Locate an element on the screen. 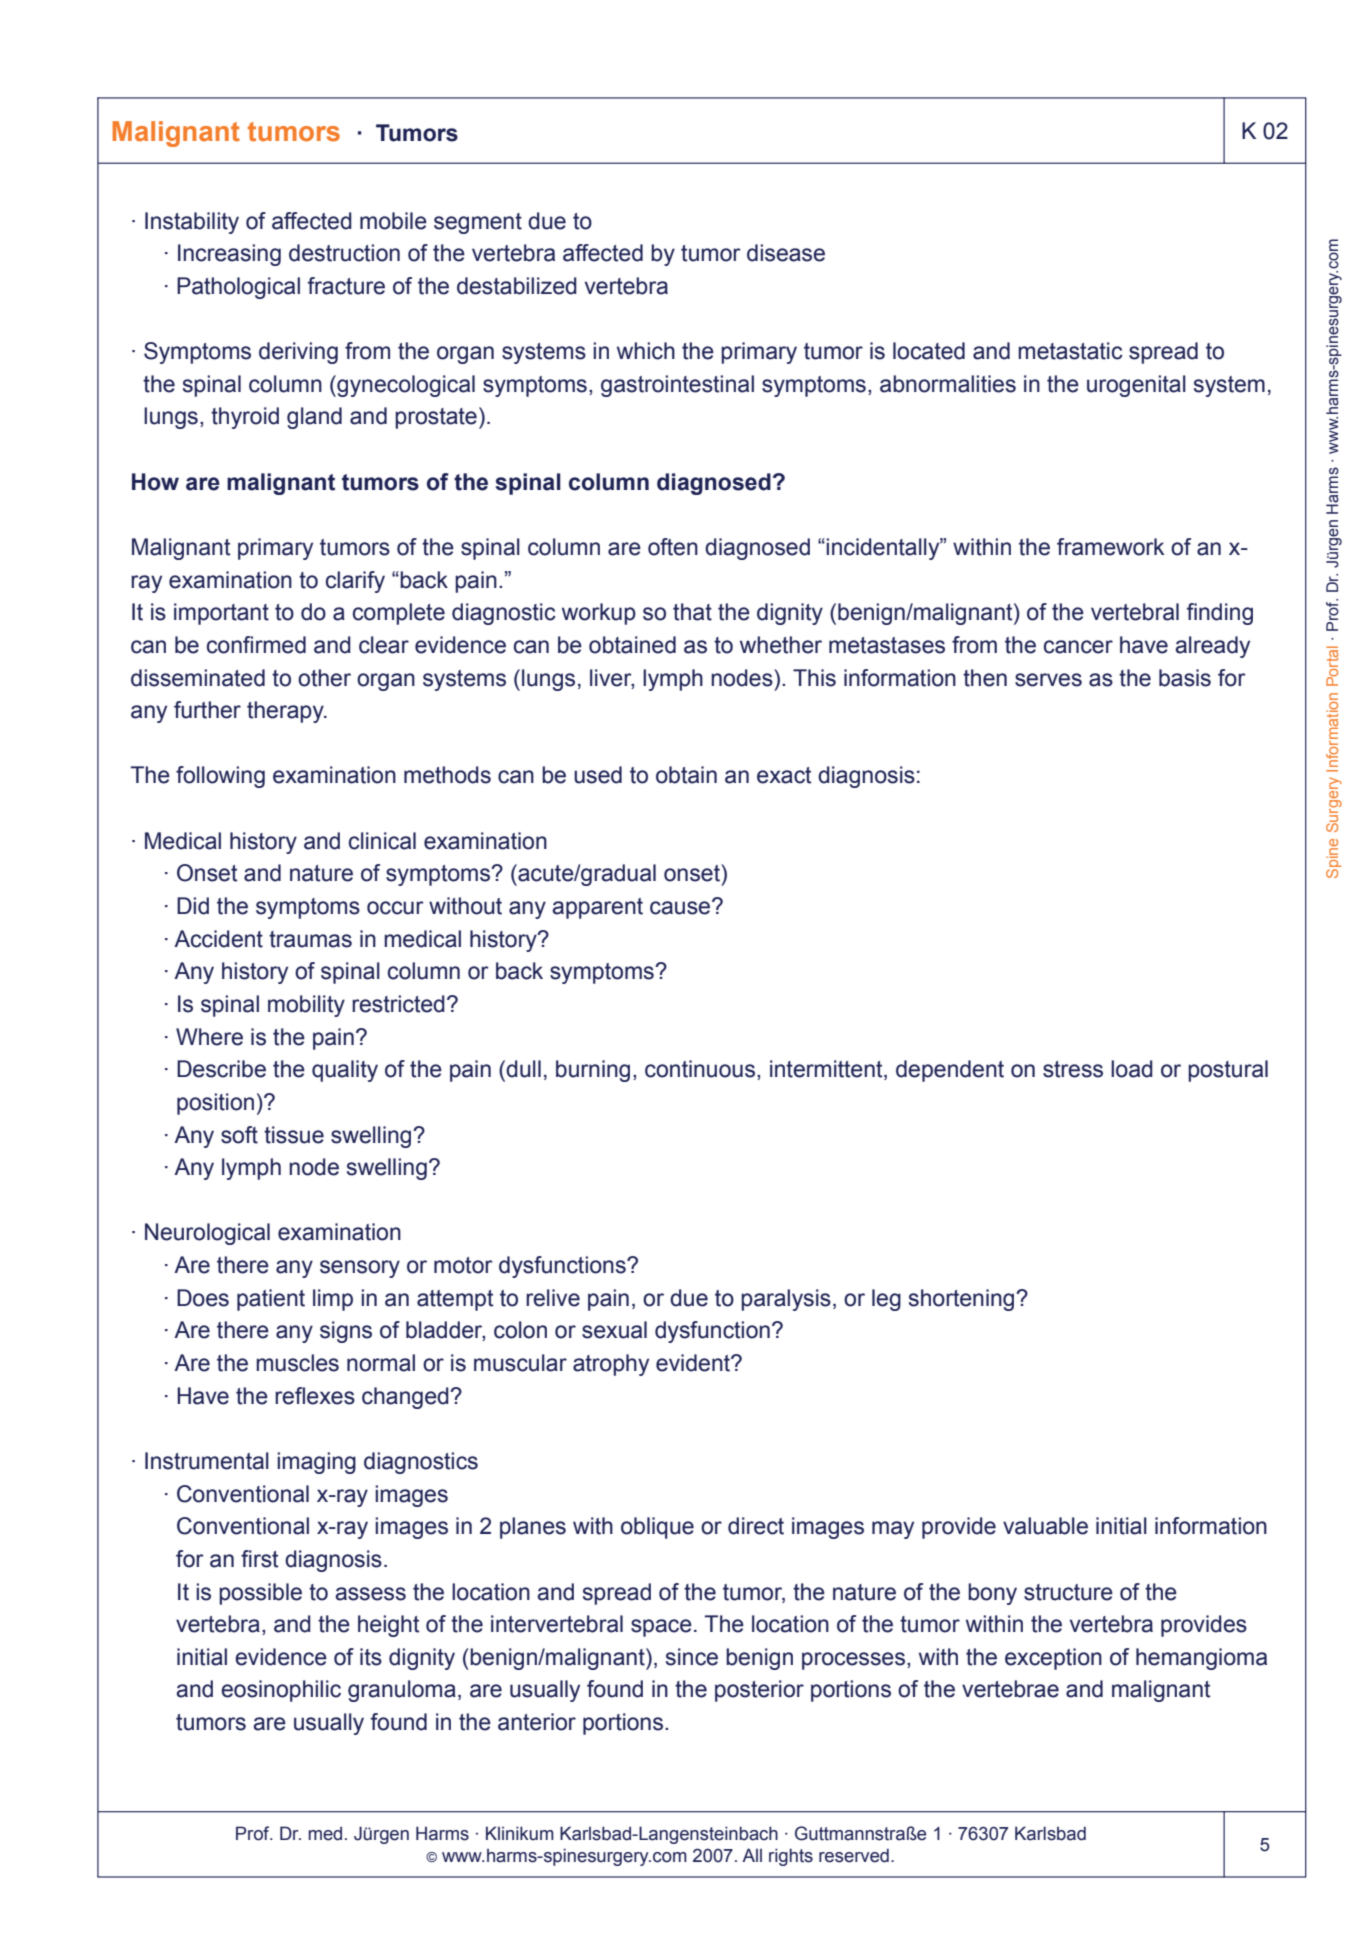  that is located at coordinates (692, 612).
